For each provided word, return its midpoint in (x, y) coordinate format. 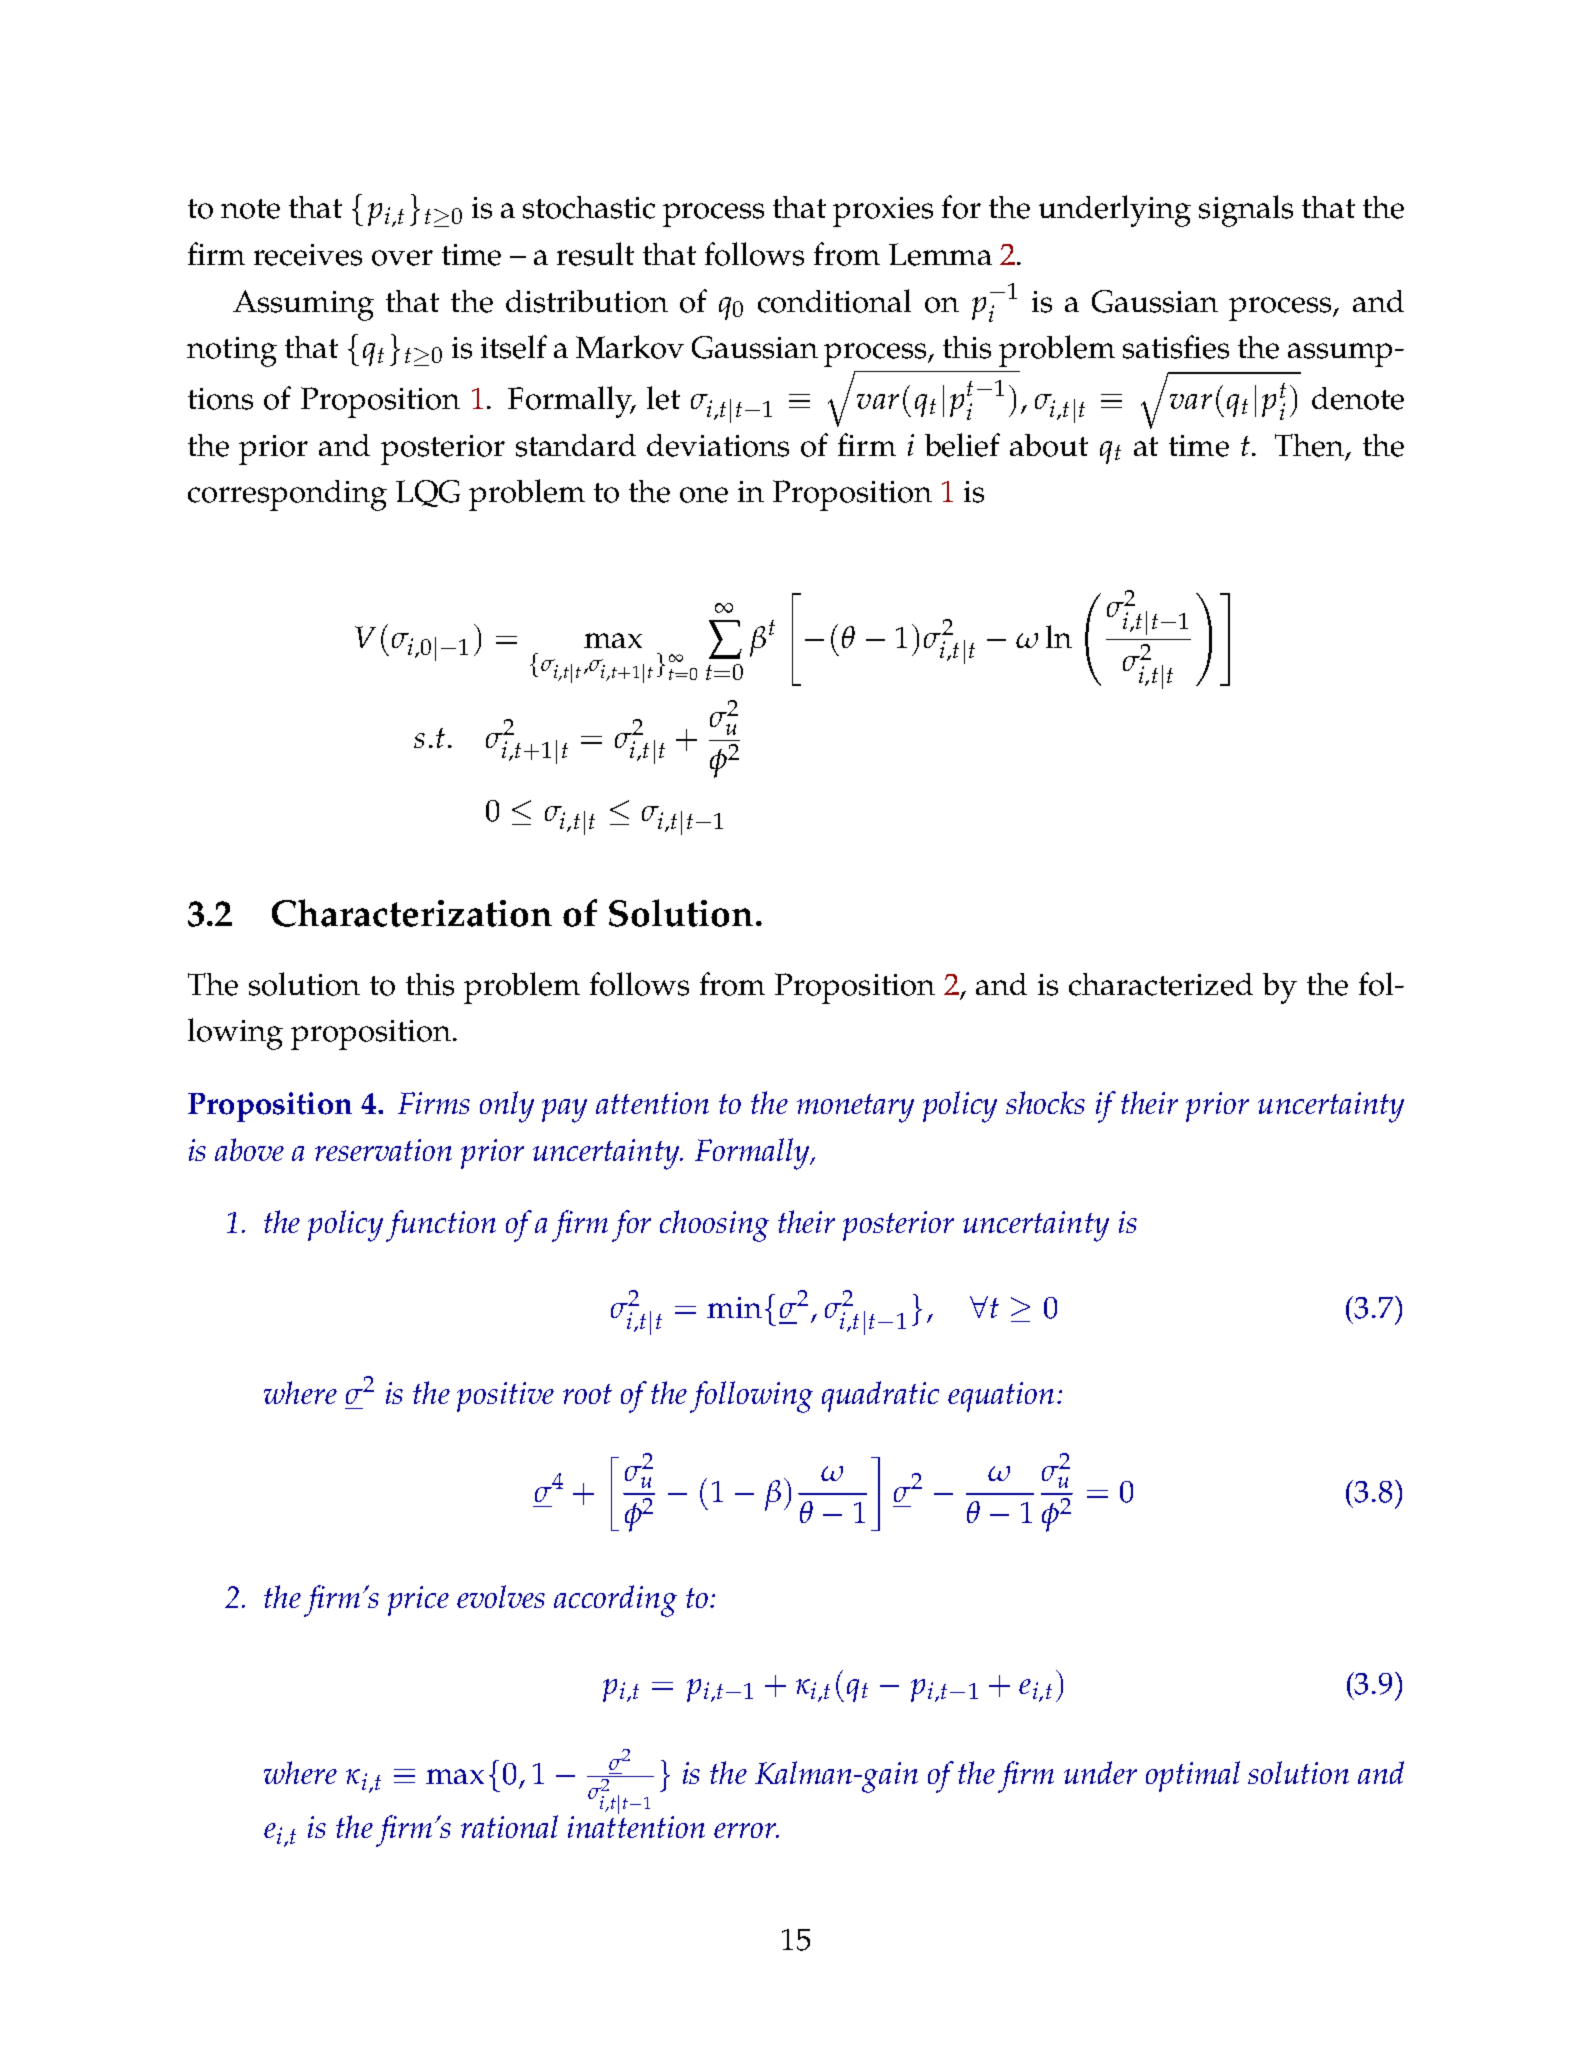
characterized (1161, 984)
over (402, 258)
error (746, 1830)
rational (509, 1826)
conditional (834, 301)
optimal (1193, 1776)
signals (1246, 211)
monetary (855, 1108)
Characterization (412, 913)
